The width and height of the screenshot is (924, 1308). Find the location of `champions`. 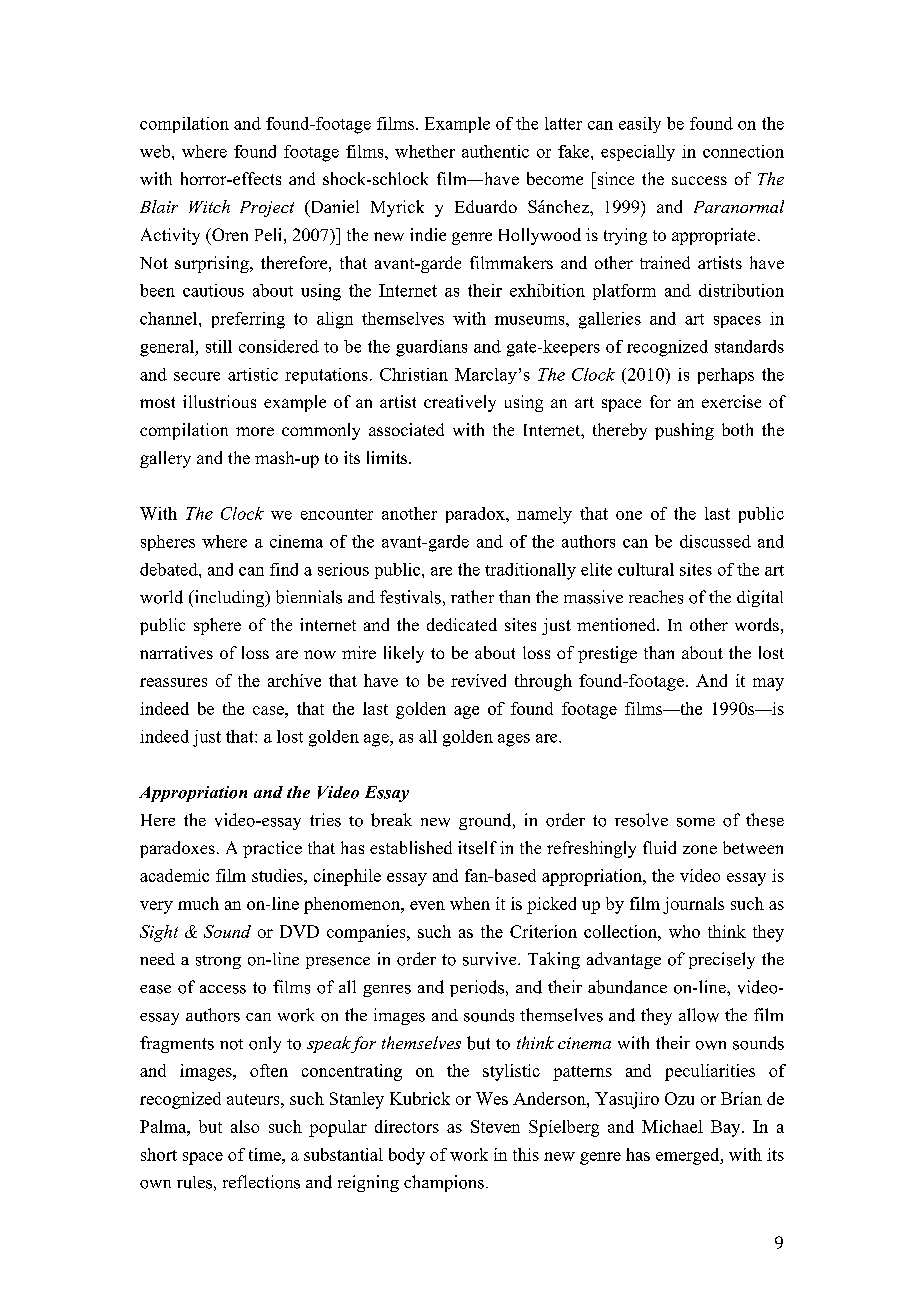

champions is located at coordinates (444, 1183).
